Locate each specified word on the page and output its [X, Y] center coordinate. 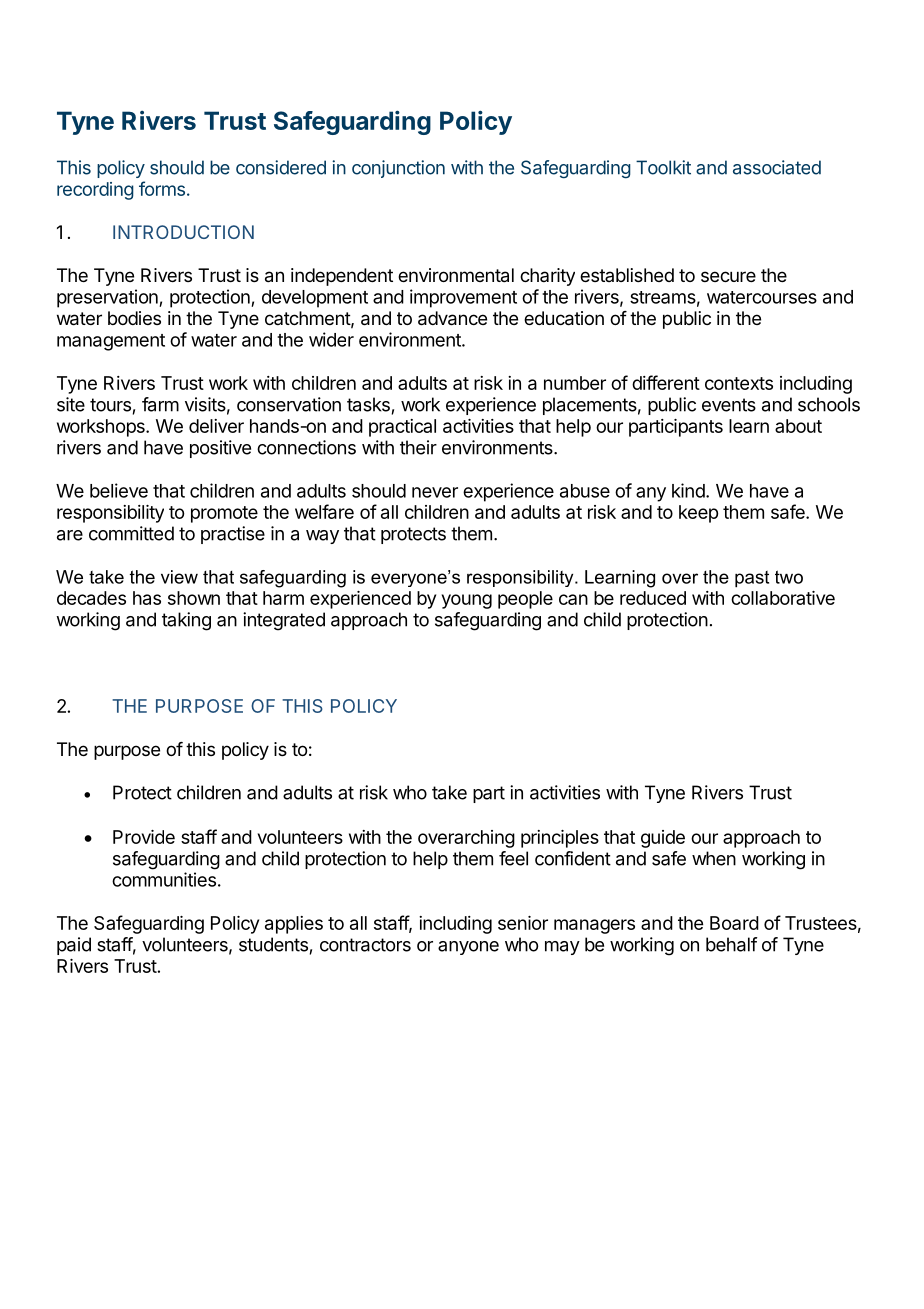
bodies [134, 318]
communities [164, 879]
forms [162, 188]
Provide [144, 837]
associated [777, 167]
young [467, 601]
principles [560, 839]
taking [186, 621]
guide [663, 839]
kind [688, 490]
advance [452, 318]
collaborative [783, 598]
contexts [739, 383]
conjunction [398, 169]
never [435, 492]
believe [119, 490]
